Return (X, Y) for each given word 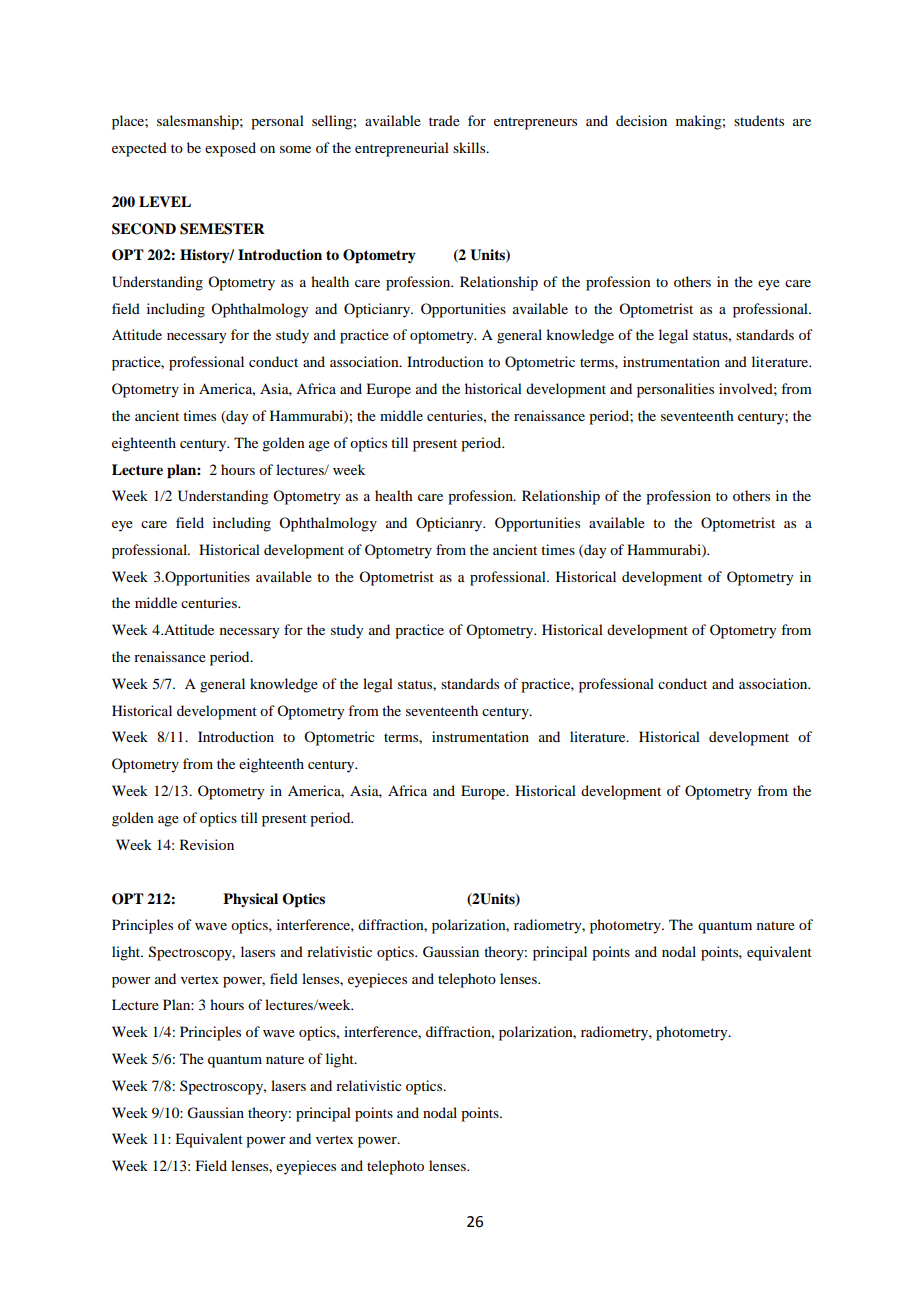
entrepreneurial (402, 149)
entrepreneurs (535, 123)
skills (470, 147)
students (759, 120)
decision (641, 120)
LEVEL (165, 201)
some (295, 149)
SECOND (144, 229)
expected (139, 149)
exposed (230, 149)
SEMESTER (222, 229)
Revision (207, 844)
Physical (250, 900)
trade (444, 120)
